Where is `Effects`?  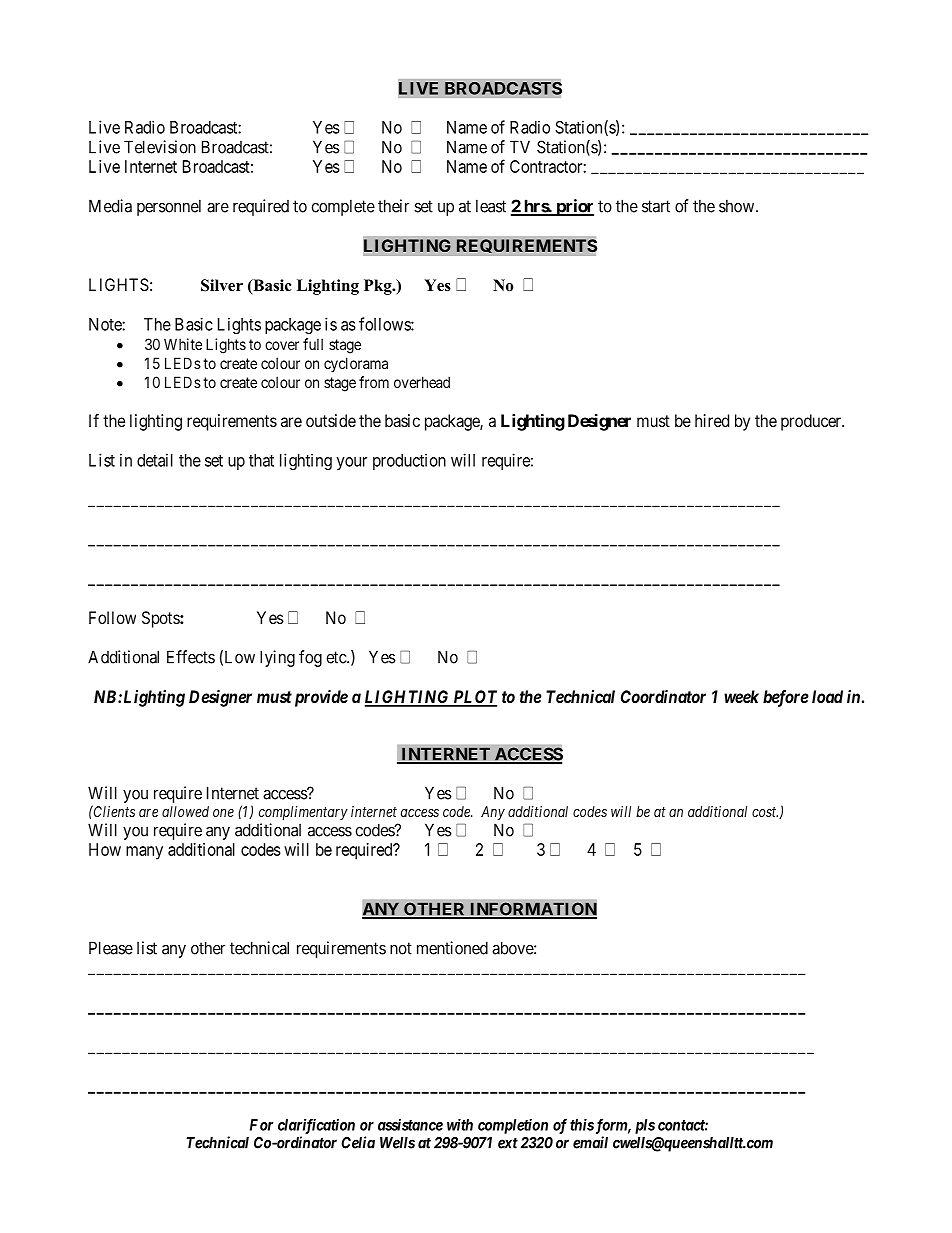 Effects is located at coordinates (191, 657).
